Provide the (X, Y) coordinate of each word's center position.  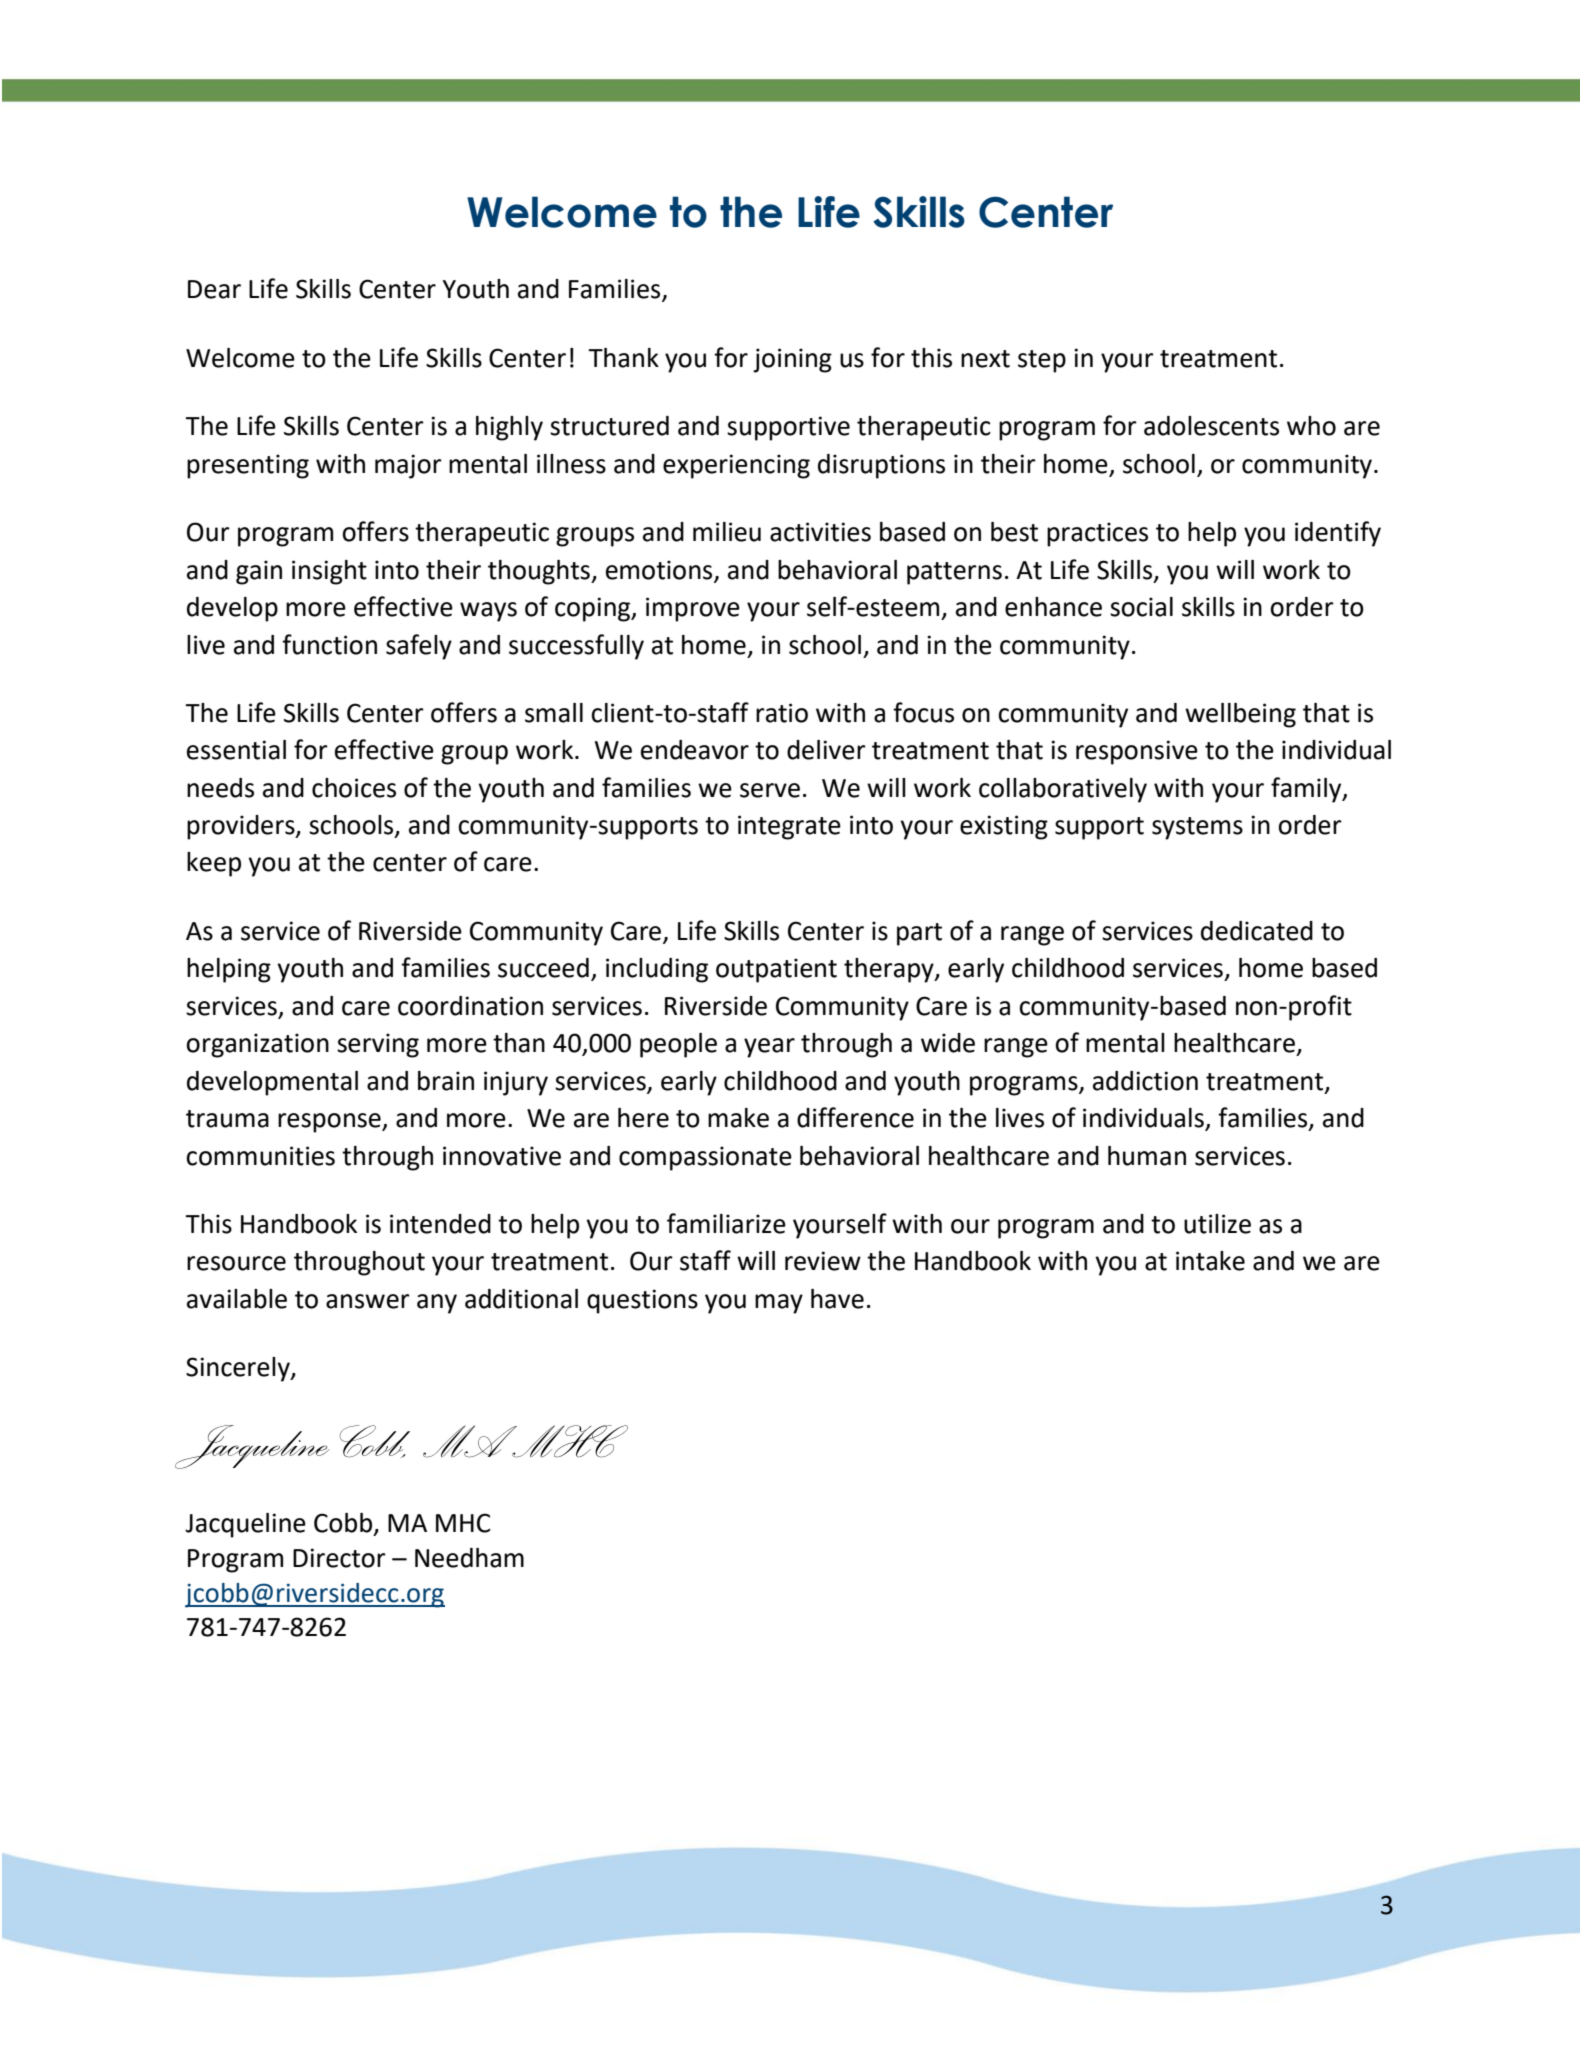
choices (354, 788)
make (738, 1118)
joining (792, 360)
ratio (782, 713)
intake (1210, 1261)
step (1042, 361)
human (1147, 1156)
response (330, 1123)
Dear (214, 289)
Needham (469, 1558)
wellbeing (1240, 715)
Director (339, 1558)
